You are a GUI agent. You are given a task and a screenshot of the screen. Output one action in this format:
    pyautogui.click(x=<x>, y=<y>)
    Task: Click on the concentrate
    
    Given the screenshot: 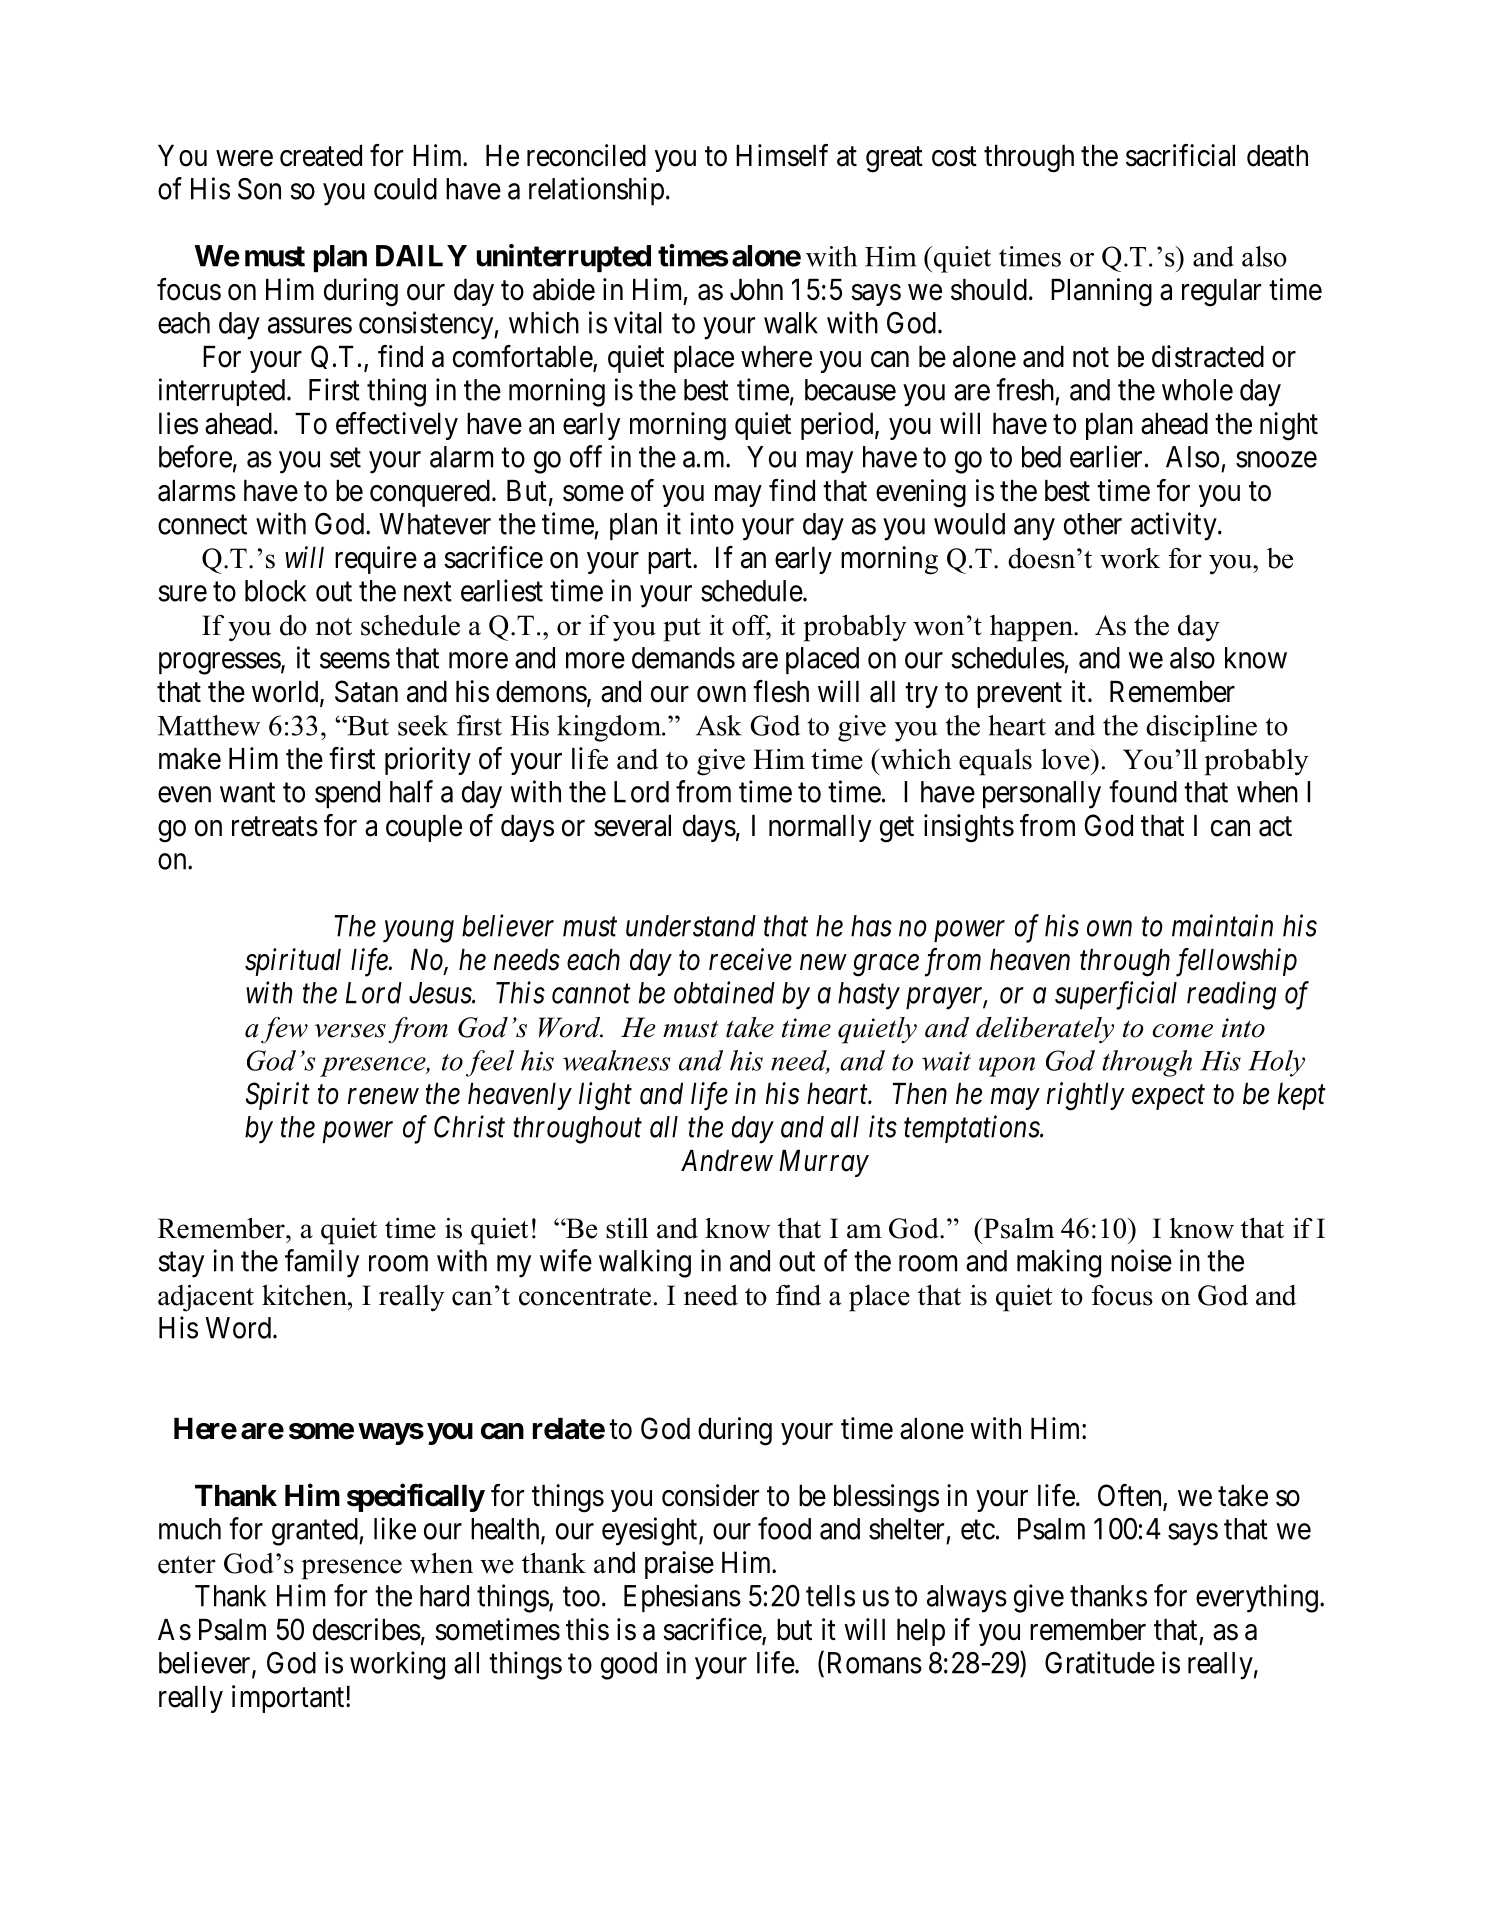 What is the action you would take?
    pyautogui.click(x=585, y=1297)
